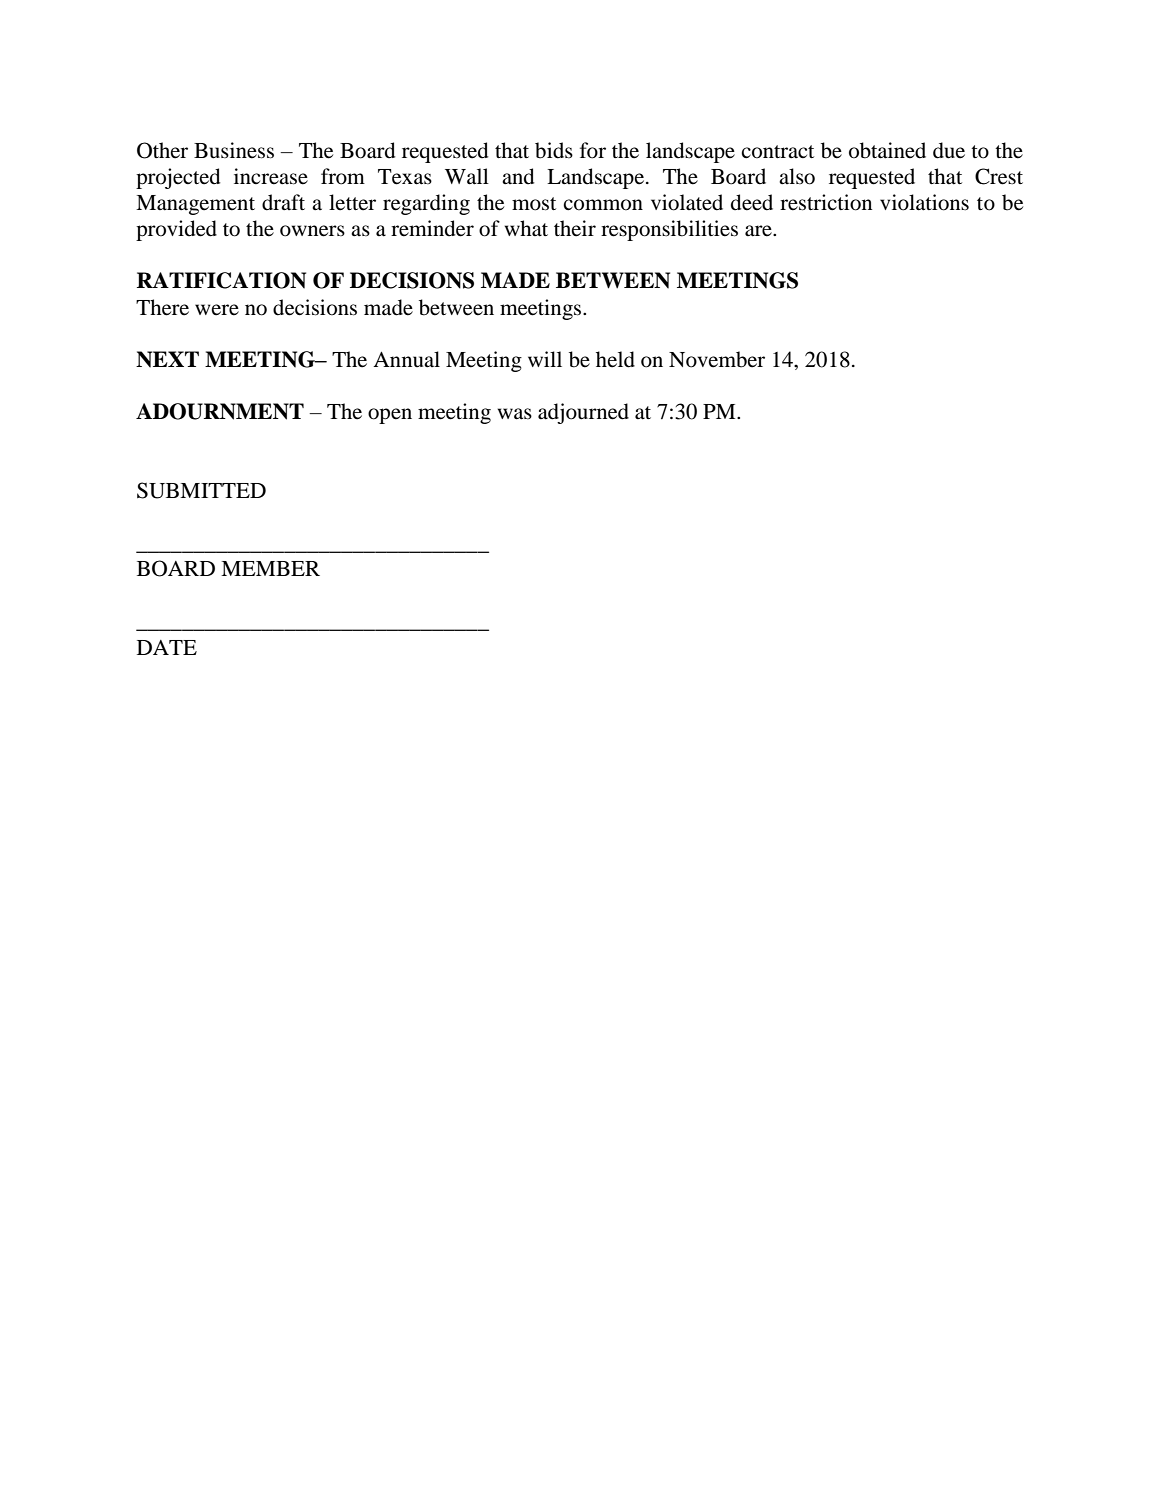  I want to click on was, so click(515, 414).
